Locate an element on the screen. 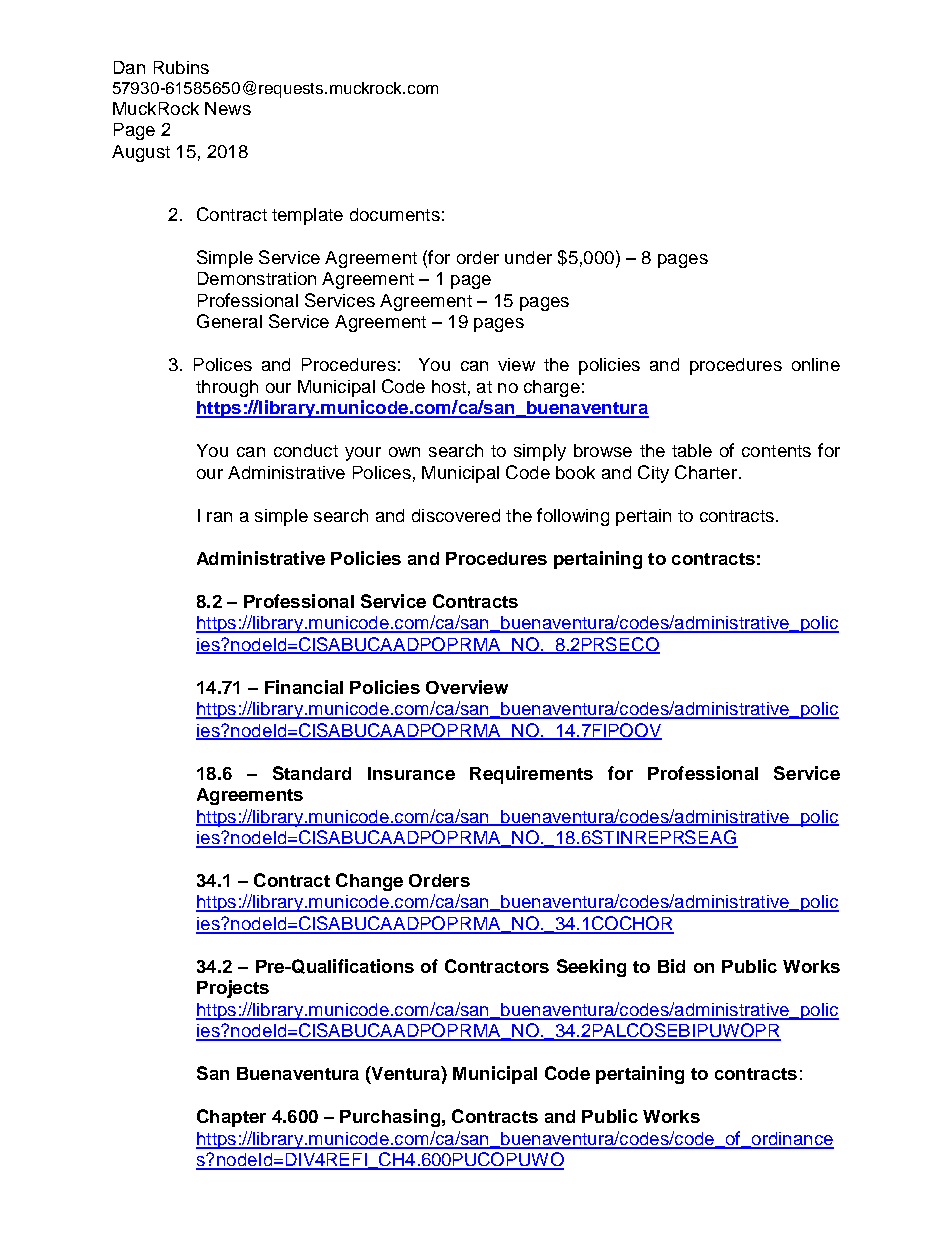  host is located at coordinates (449, 386).
